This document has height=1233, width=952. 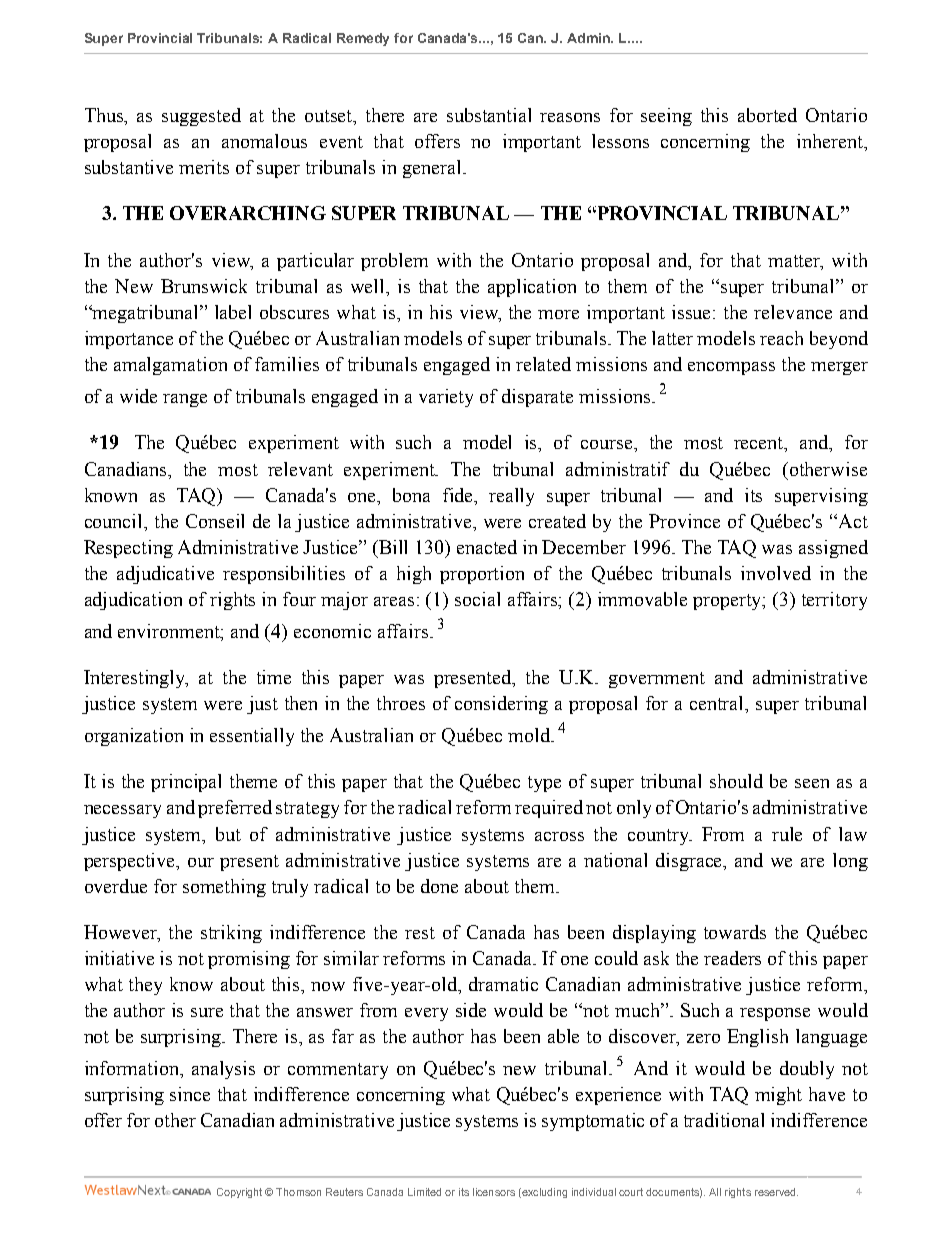 I want to click on amalgamation, so click(x=170, y=366).
